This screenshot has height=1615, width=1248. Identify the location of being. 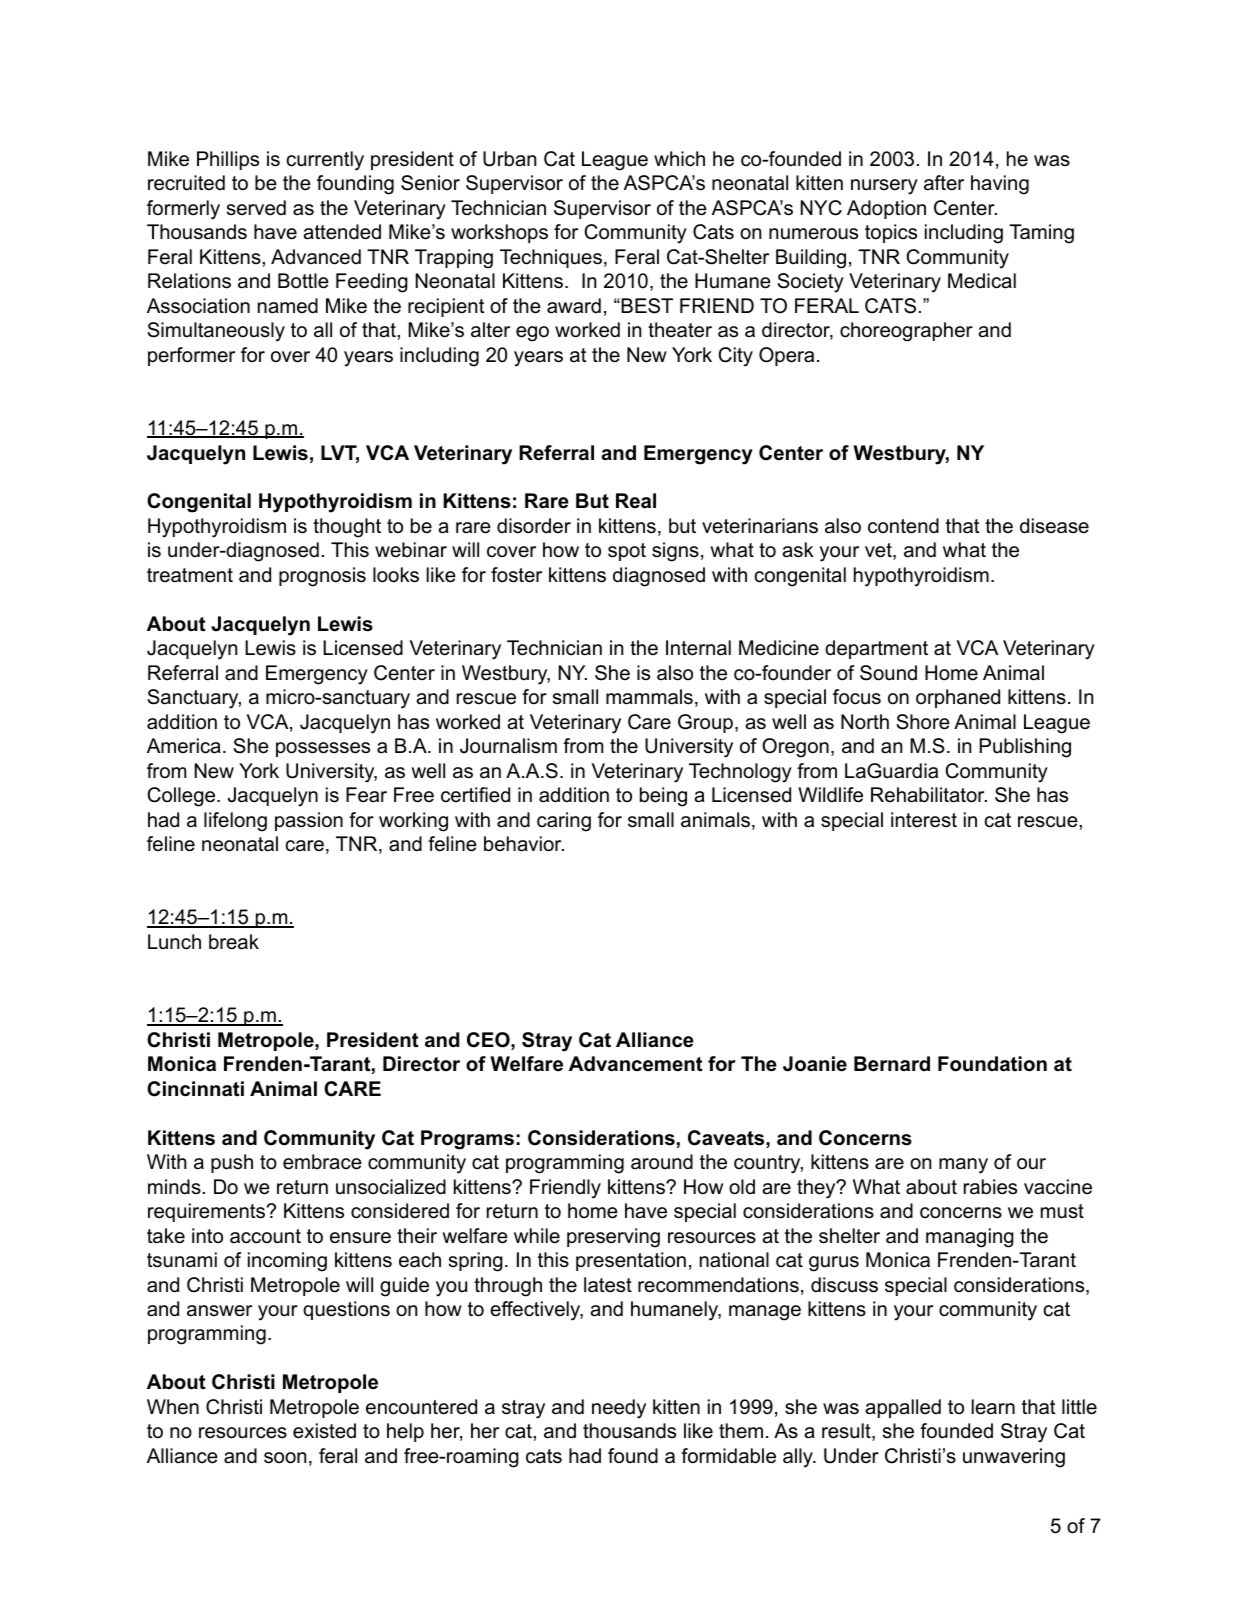
(663, 797).
